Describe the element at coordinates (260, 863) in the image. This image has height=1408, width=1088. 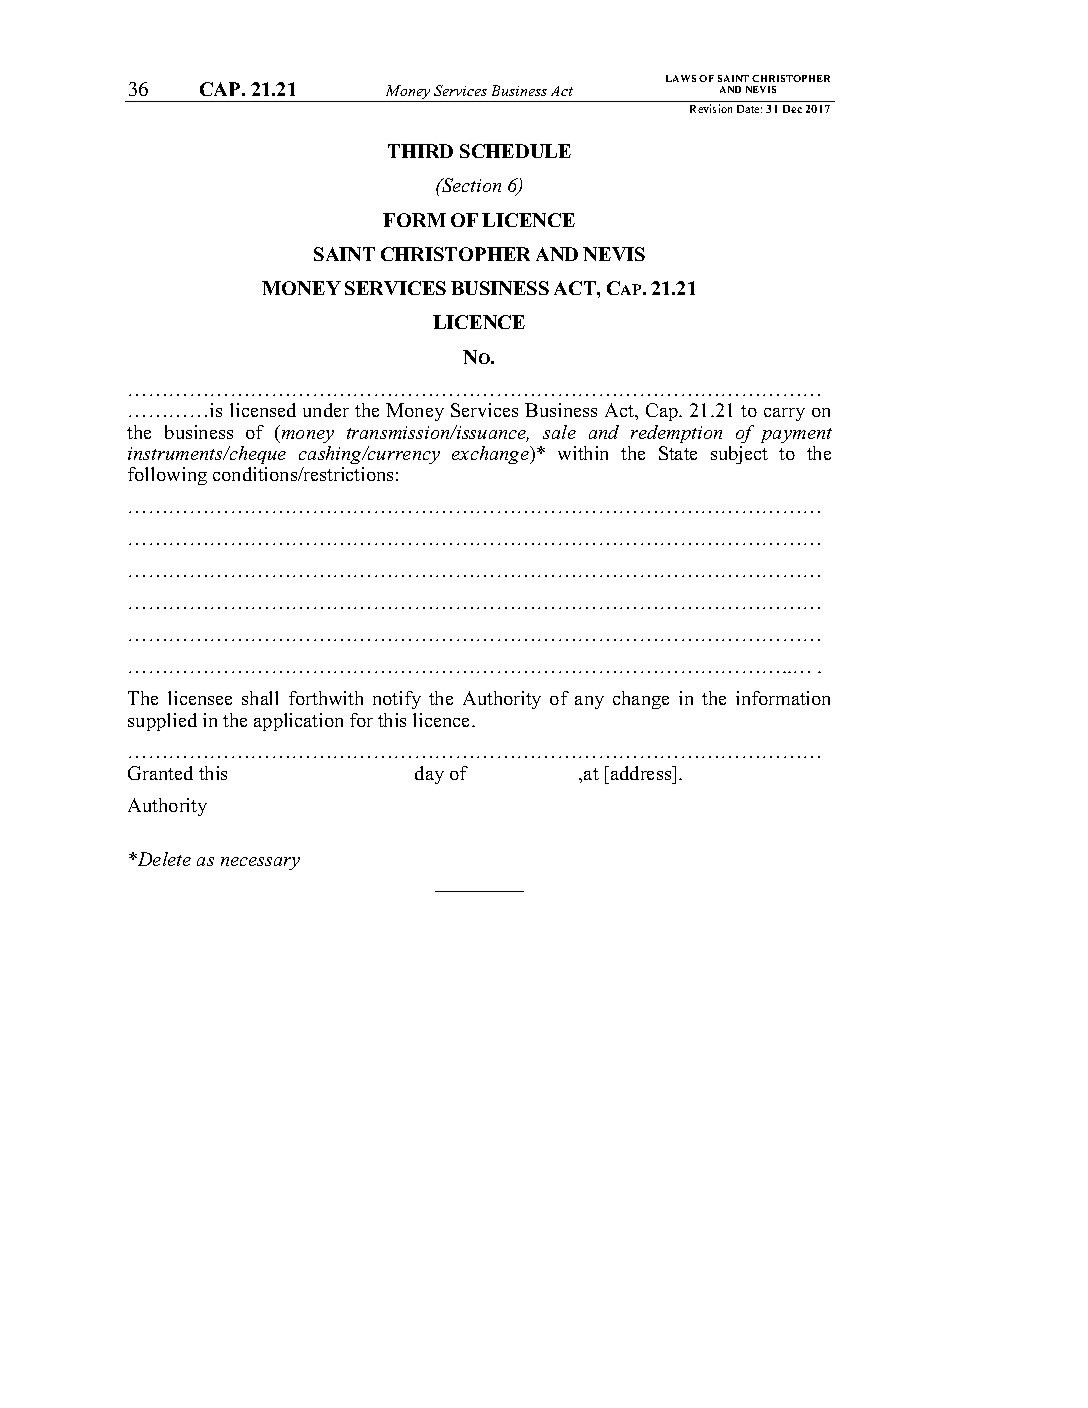
I see `necessary` at that location.
